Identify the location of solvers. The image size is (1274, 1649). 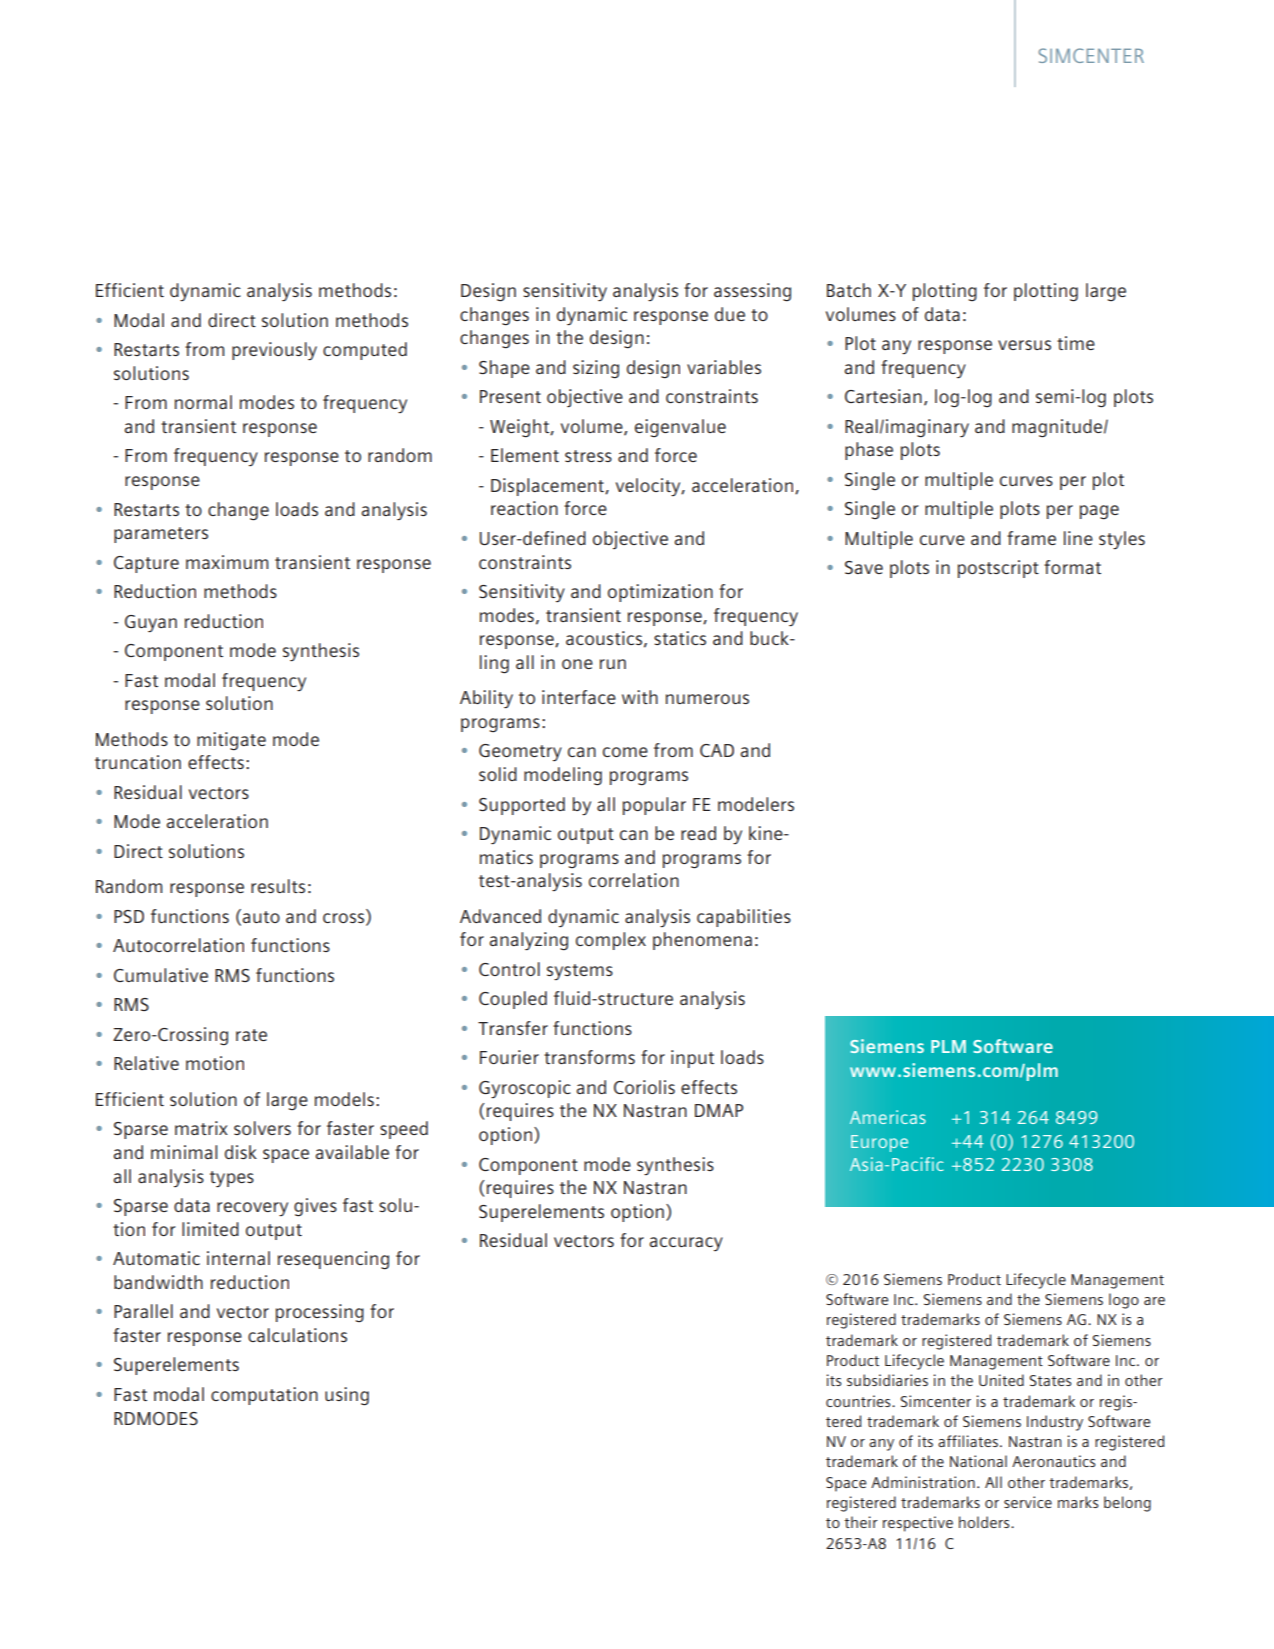
(262, 1128).
